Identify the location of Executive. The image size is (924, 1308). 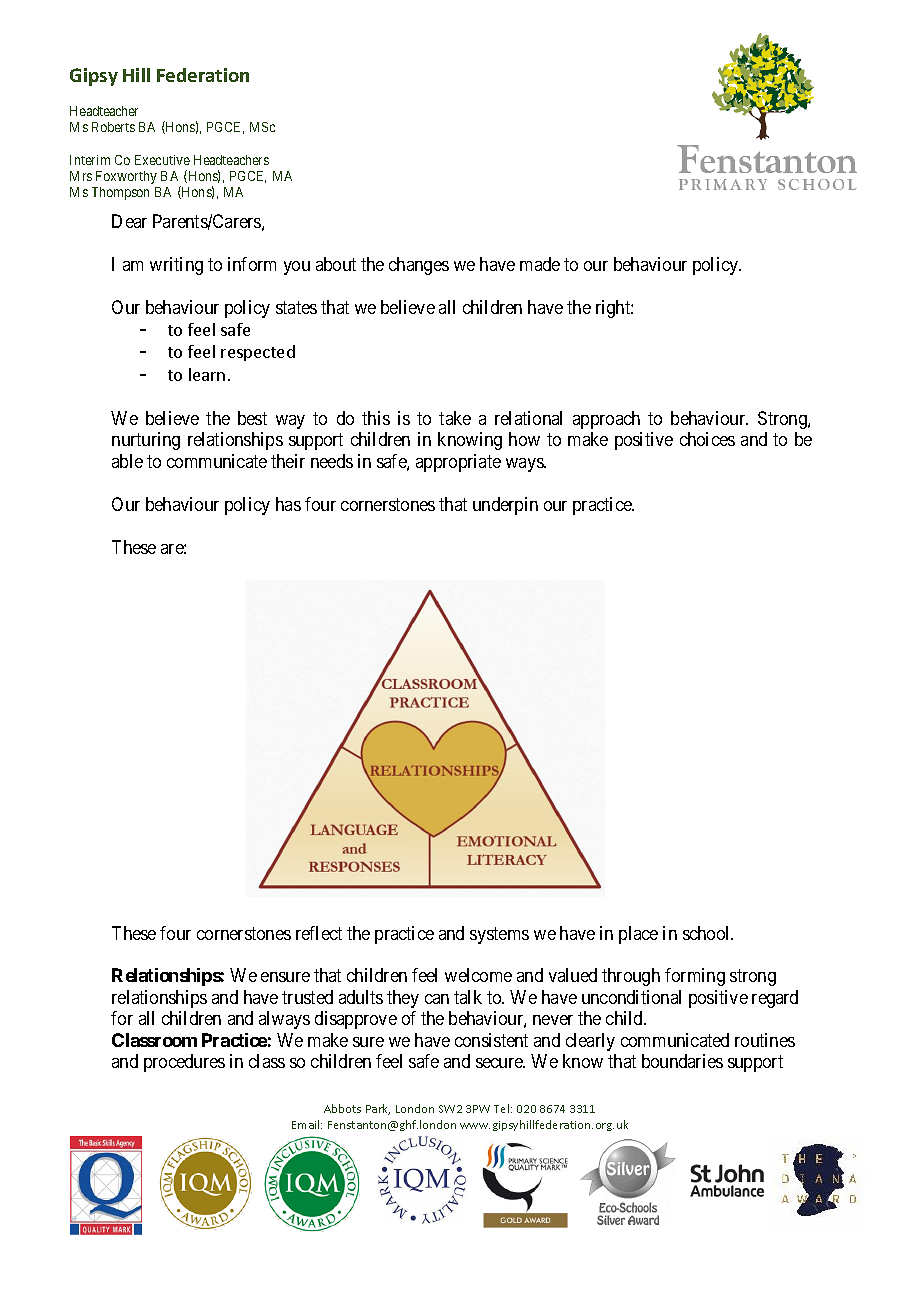
(162, 160).
